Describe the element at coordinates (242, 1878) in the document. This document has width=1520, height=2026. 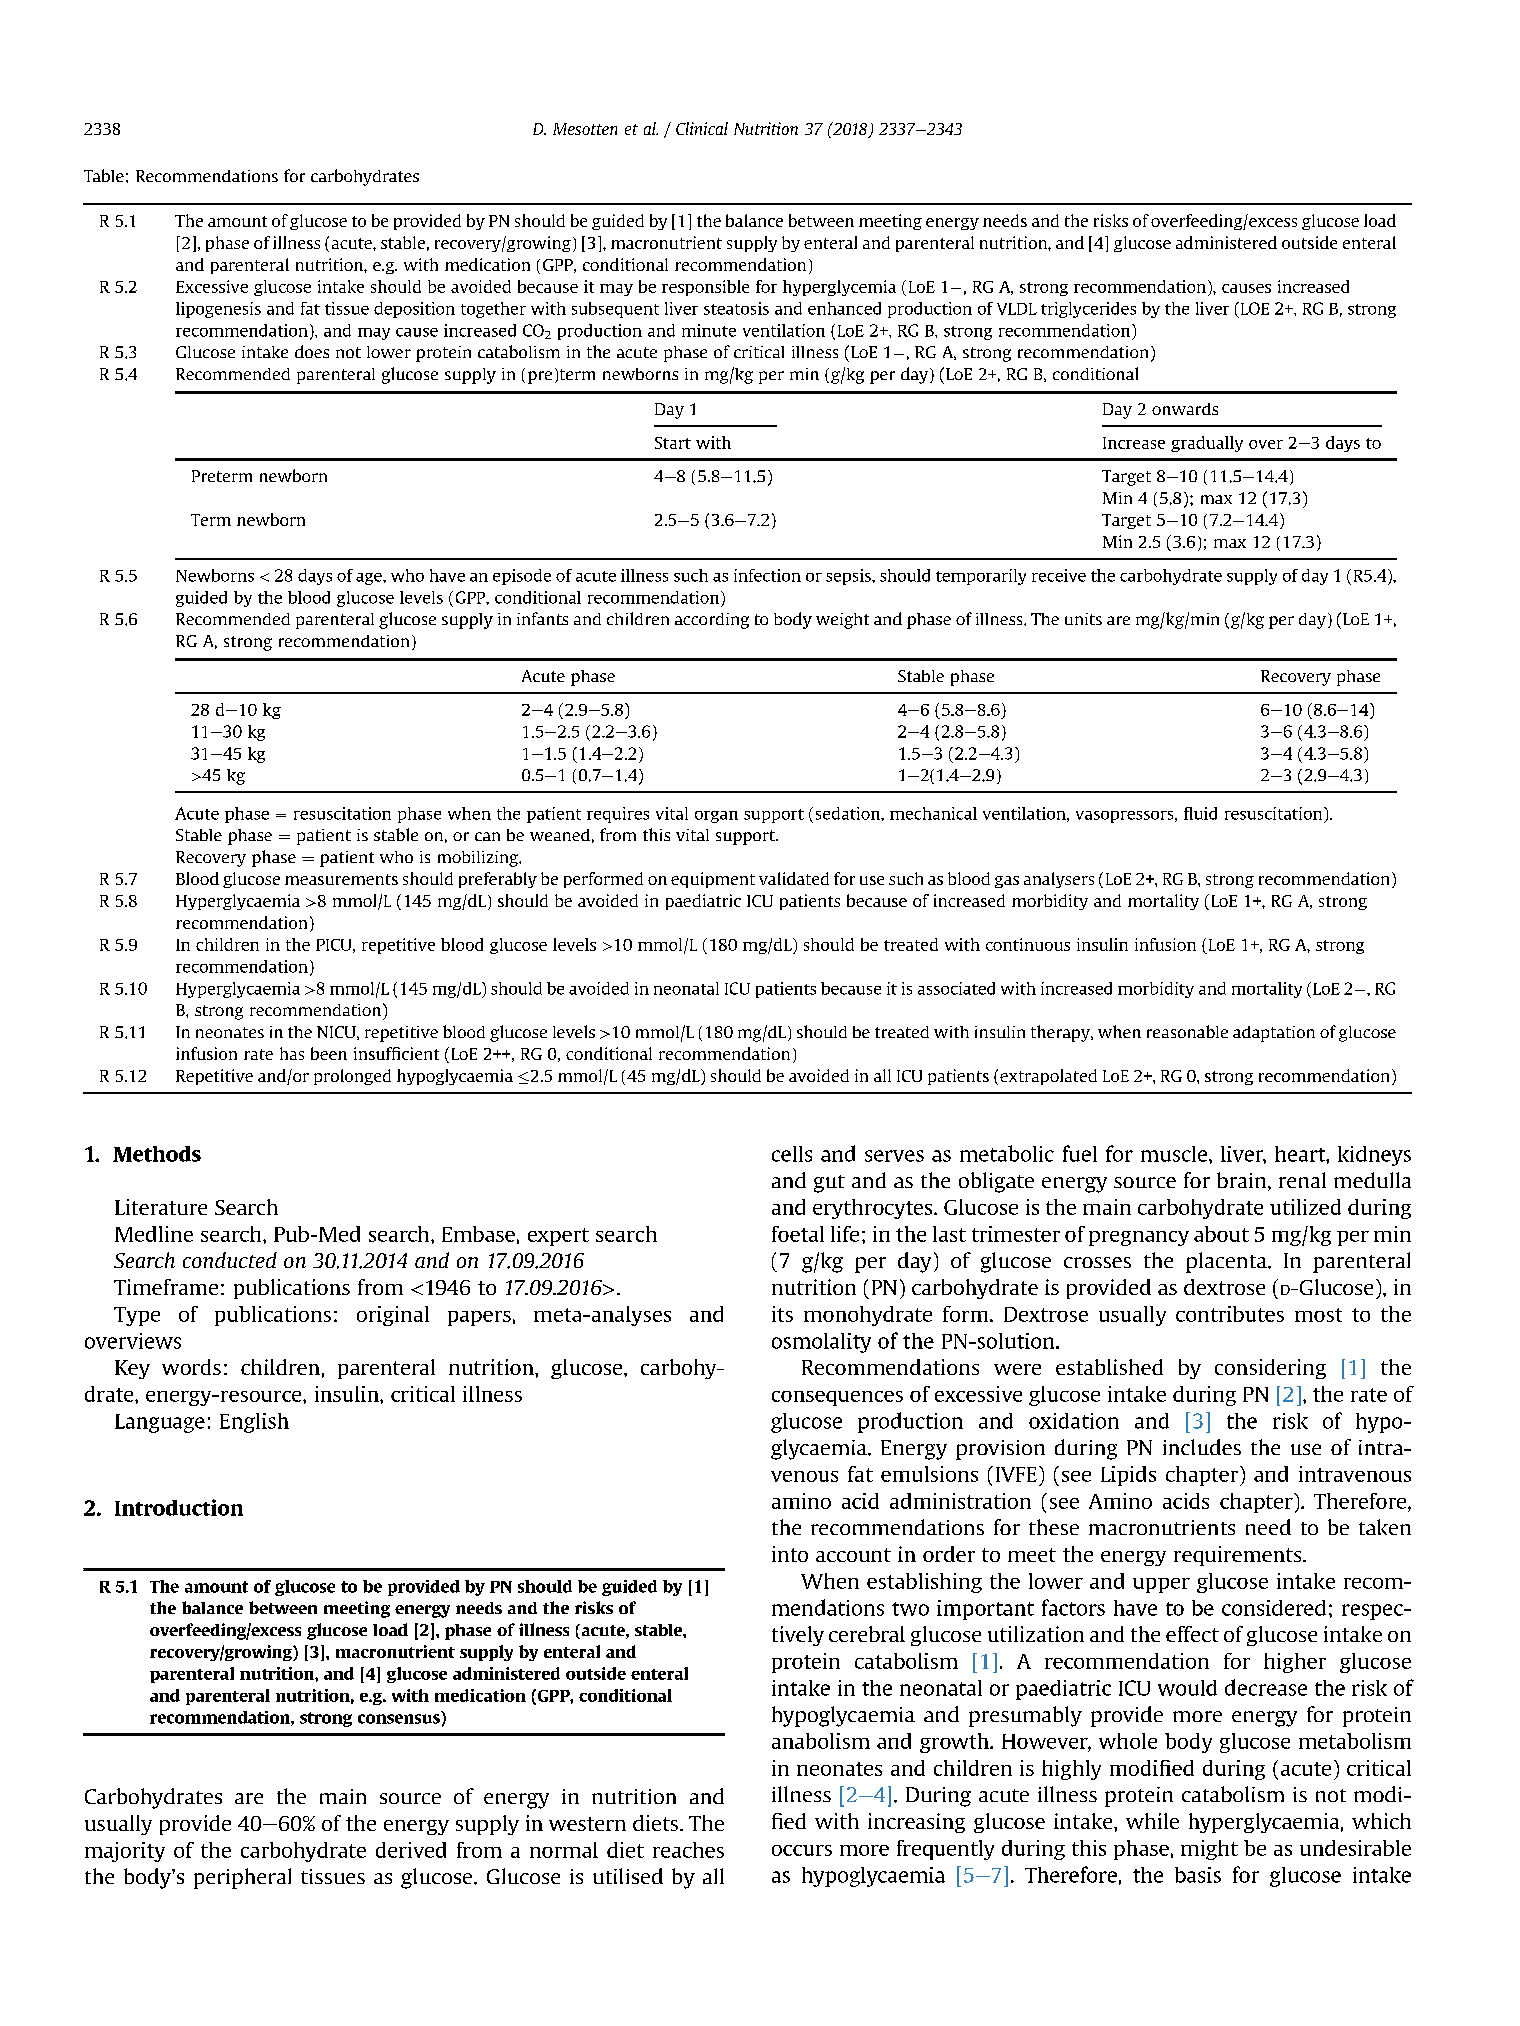
I see `peripheral` at that location.
